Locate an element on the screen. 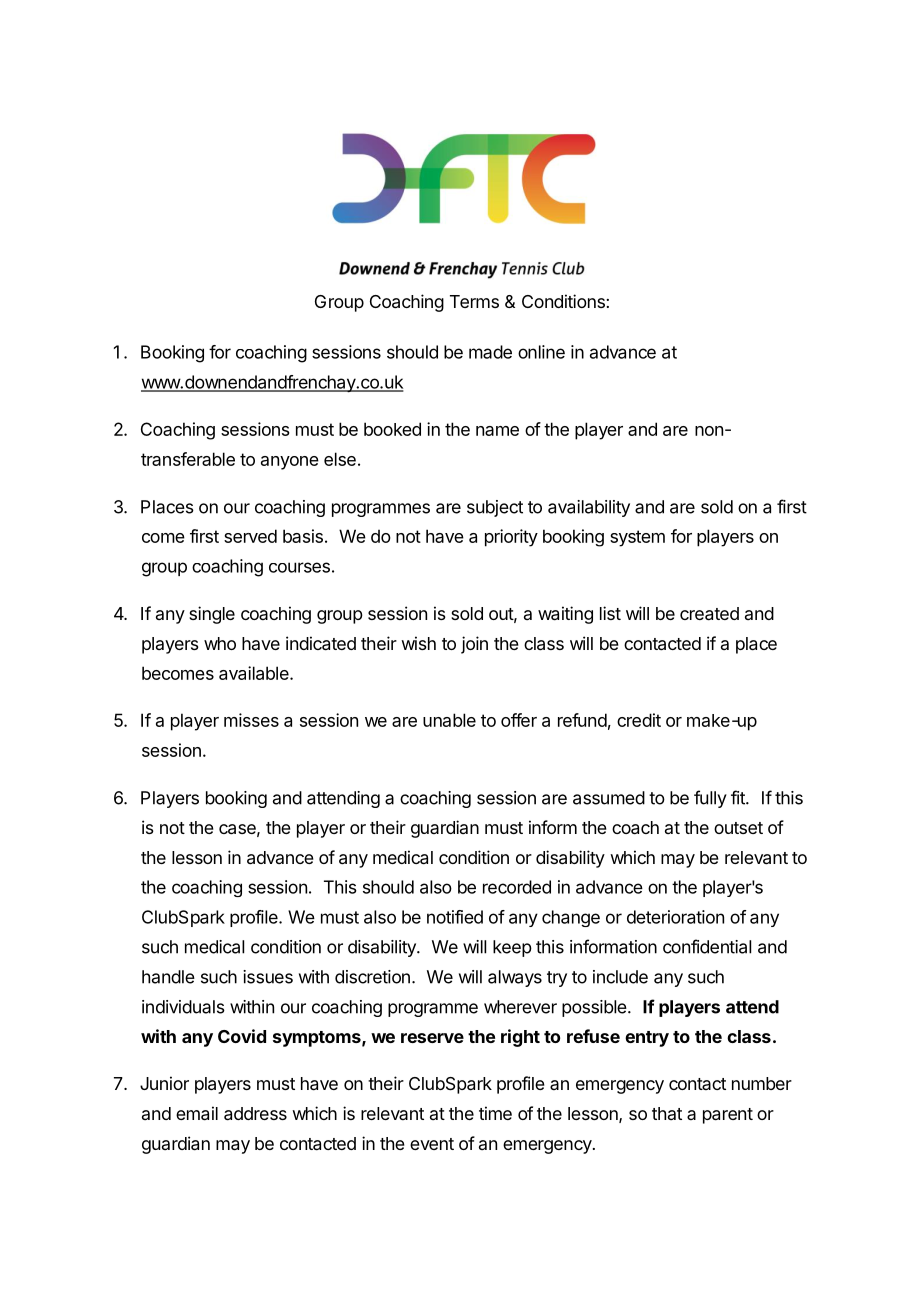  time is located at coordinates (495, 1113).
